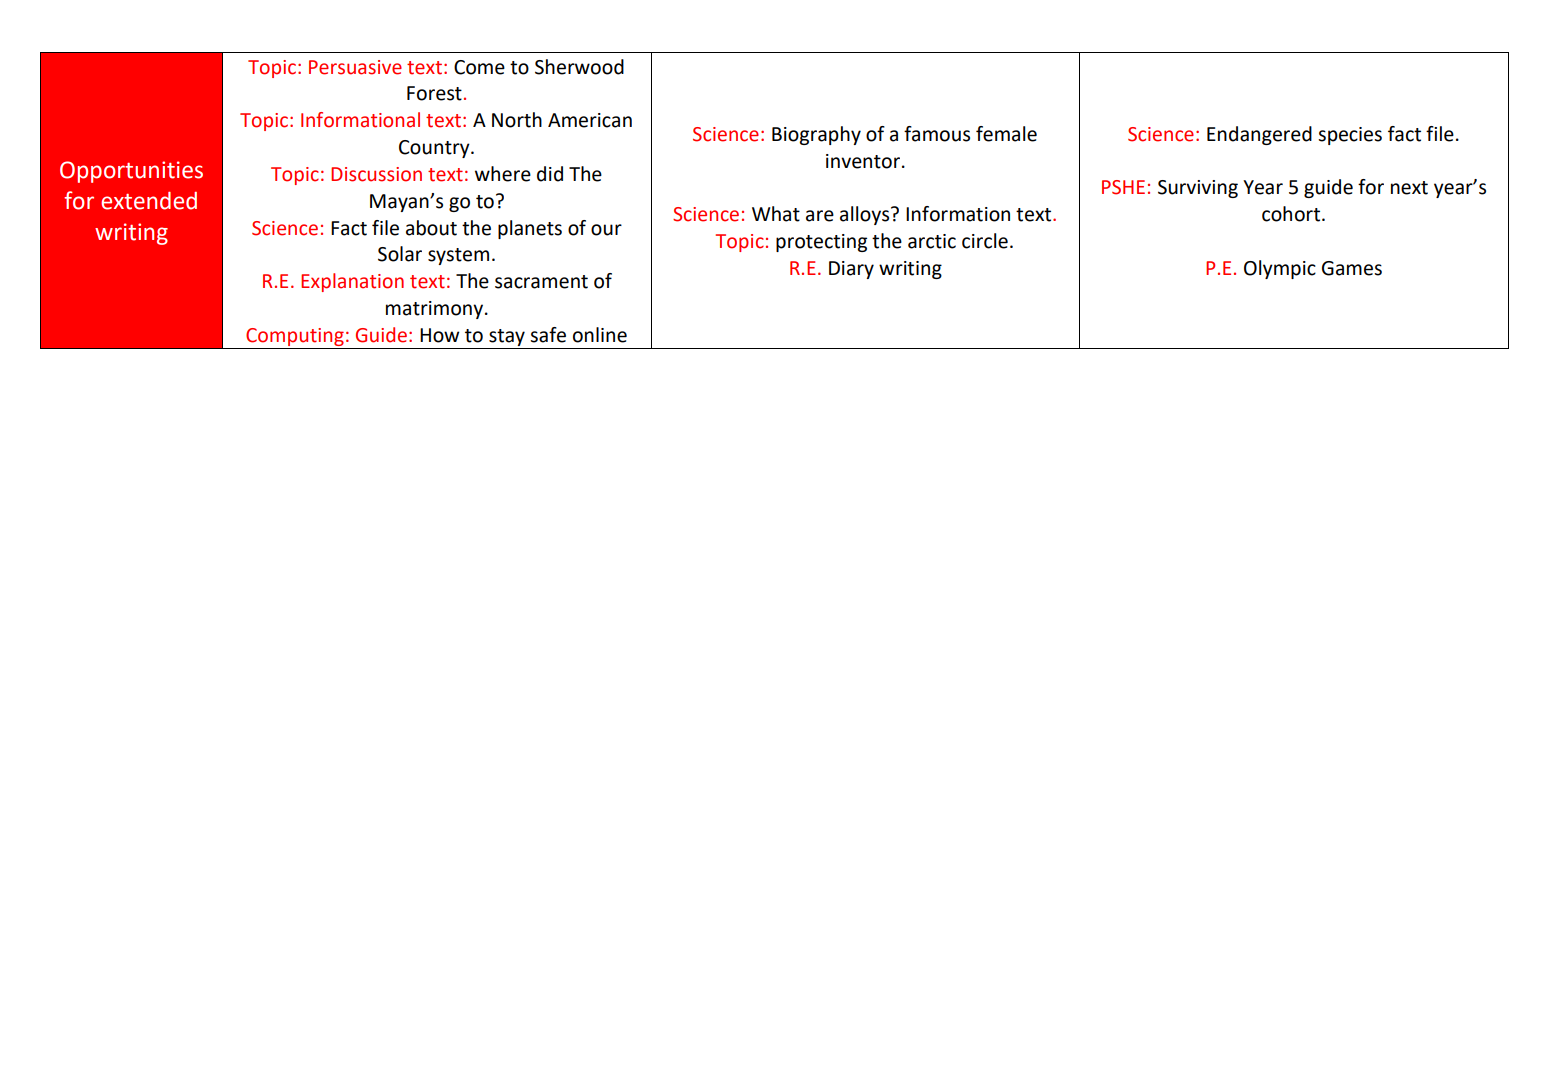 This image has height=1090, width=1542. Describe the element at coordinates (1280, 269) in the image. I see `Olympic` at that location.
